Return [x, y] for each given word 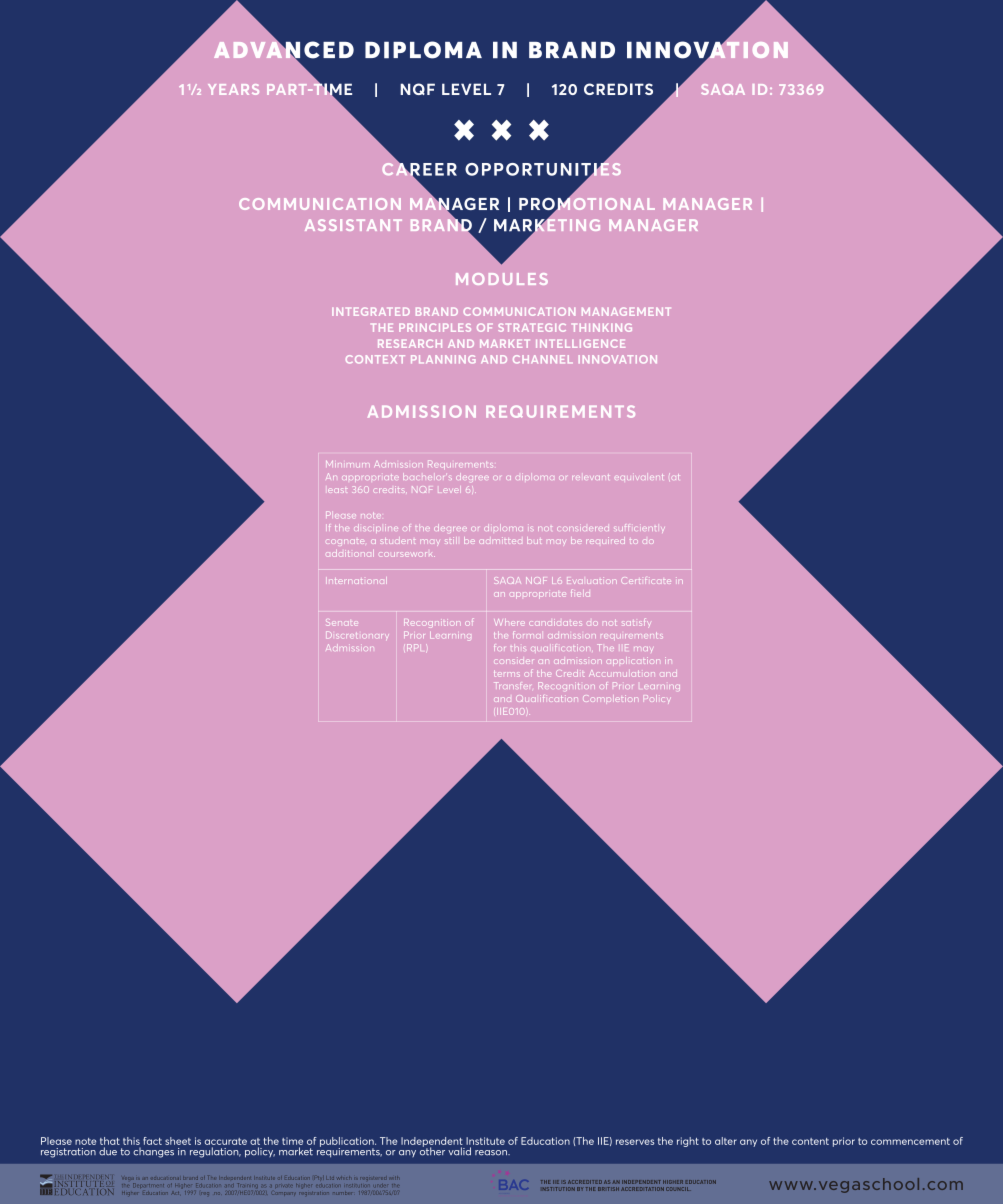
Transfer [512, 685]
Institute [485, 1141]
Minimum [348, 464]
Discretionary [357, 635]
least [337, 490]
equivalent [639, 477]
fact [152, 1141]
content [810, 1141]
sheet [178, 1141]
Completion [610, 698]
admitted [500, 540]
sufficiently [639, 528]
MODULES [502, 279]
